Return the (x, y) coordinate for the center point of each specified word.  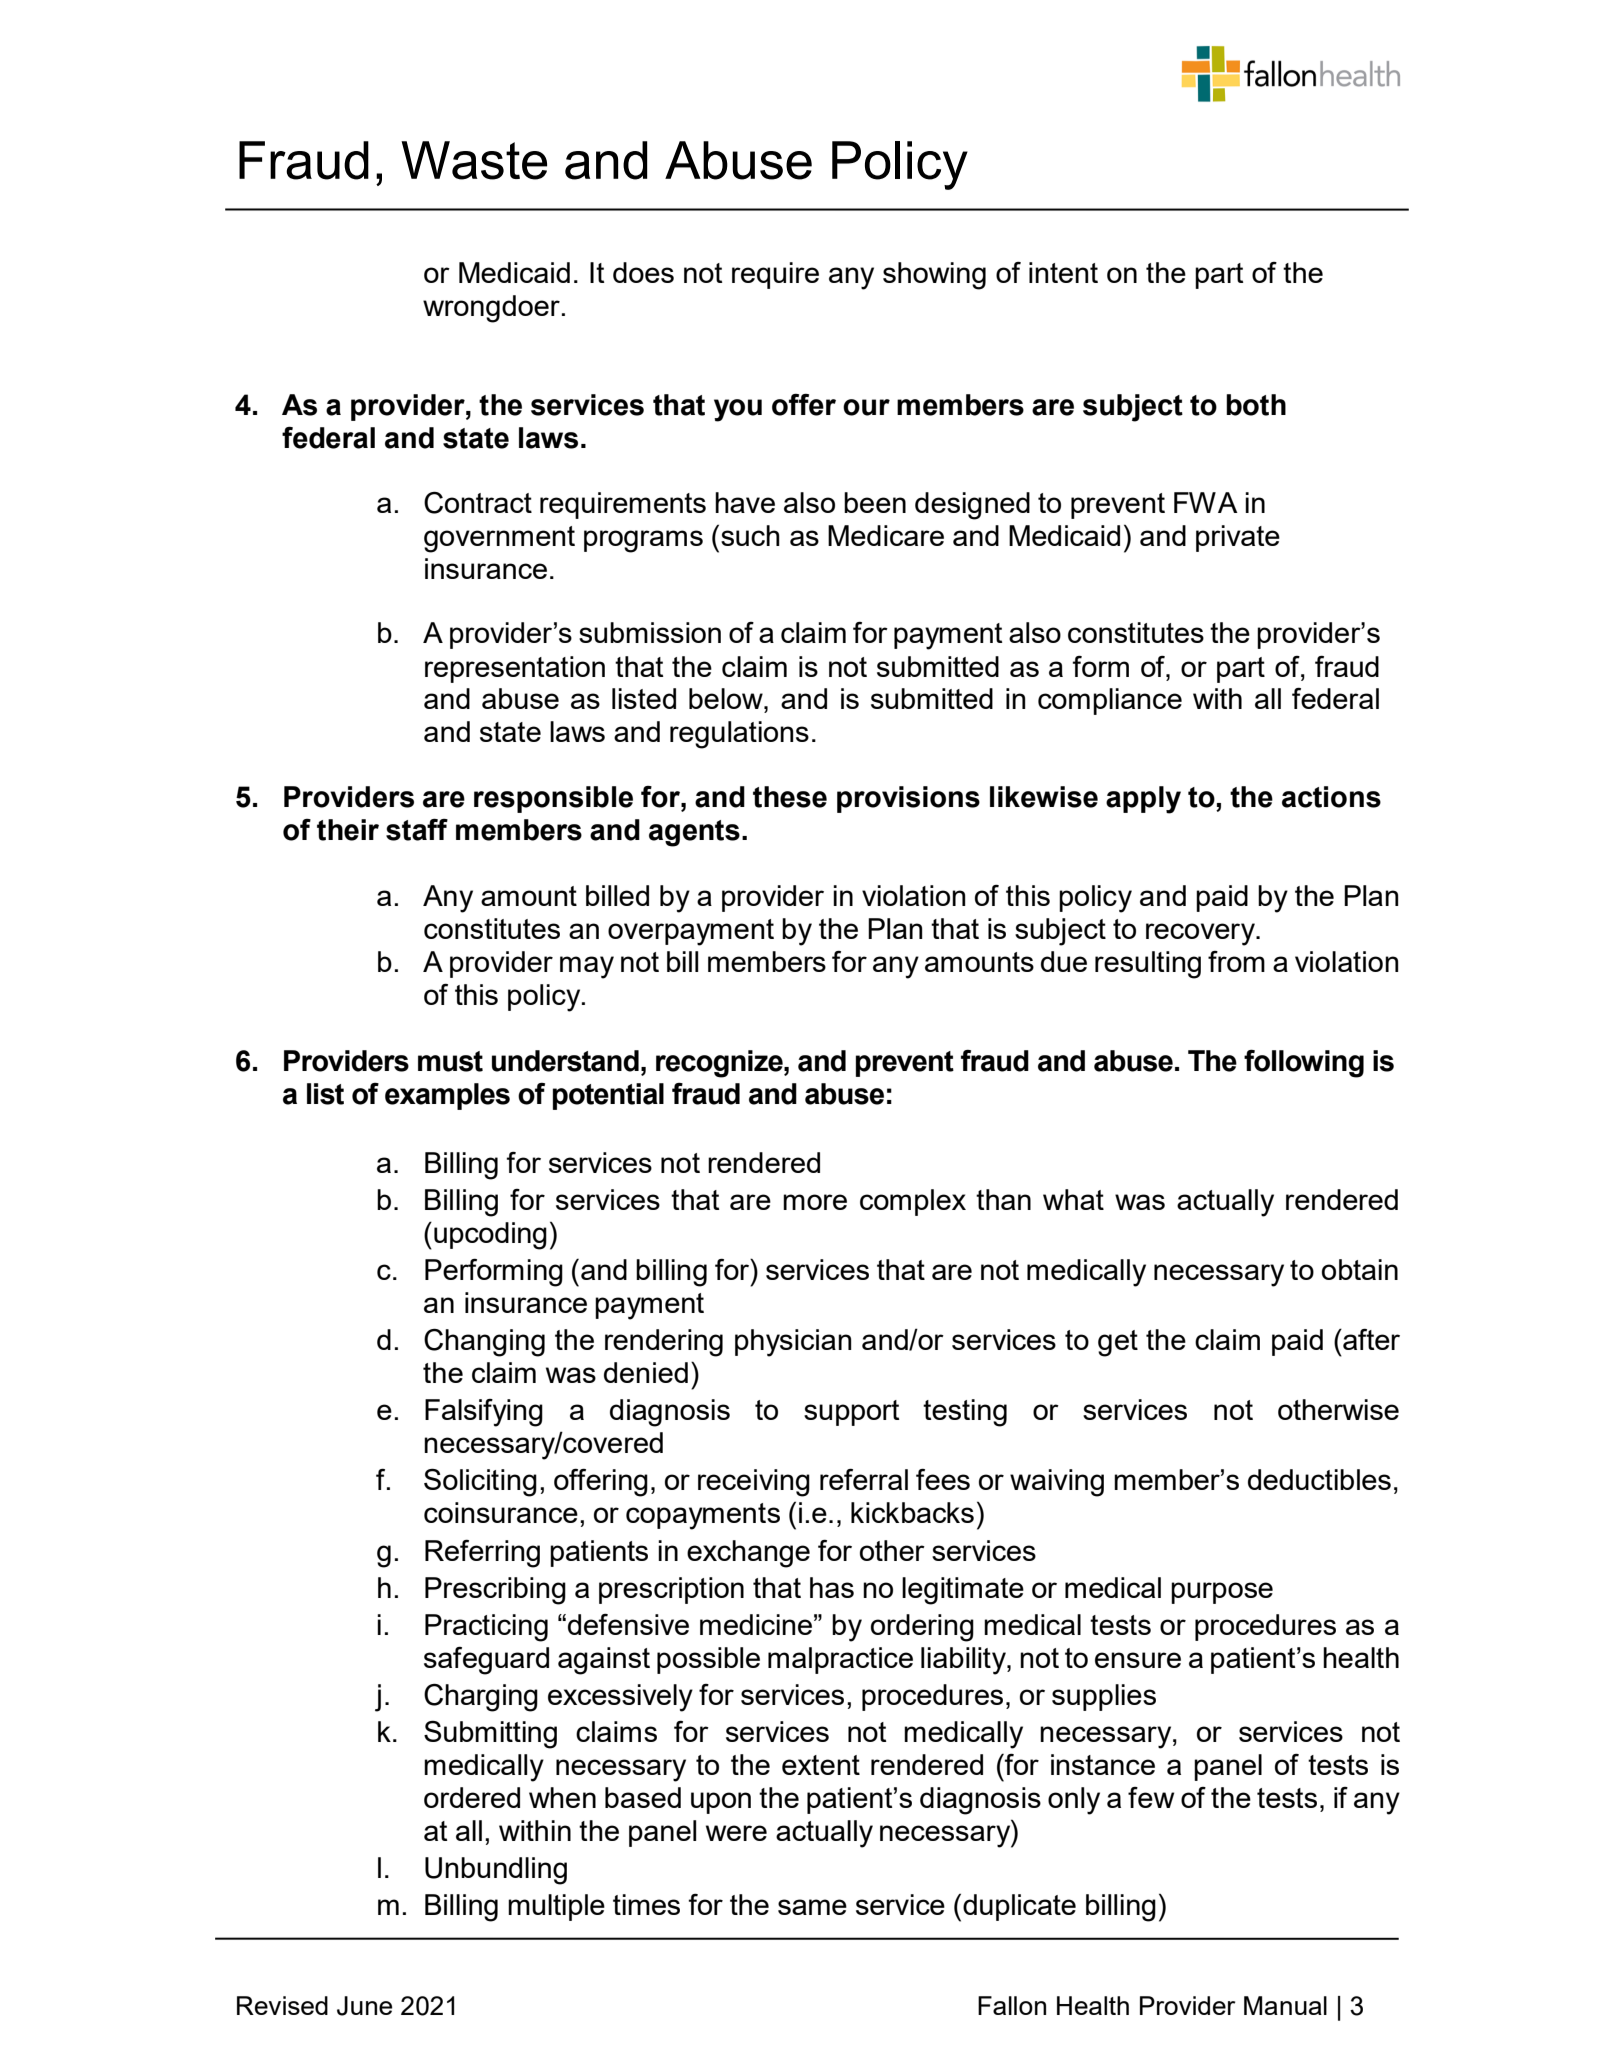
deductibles (1319, 1479)
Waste (474, 160)
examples (447, 1096)
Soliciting (480, 1482)
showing (934, 276)
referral (864, 1479)
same (812, 1907)
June (364, 2006)
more (815, 1202)
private (1238, 538)
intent (1063, 272)
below (727, 698)
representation (515, 669)
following (1304, 1064)
